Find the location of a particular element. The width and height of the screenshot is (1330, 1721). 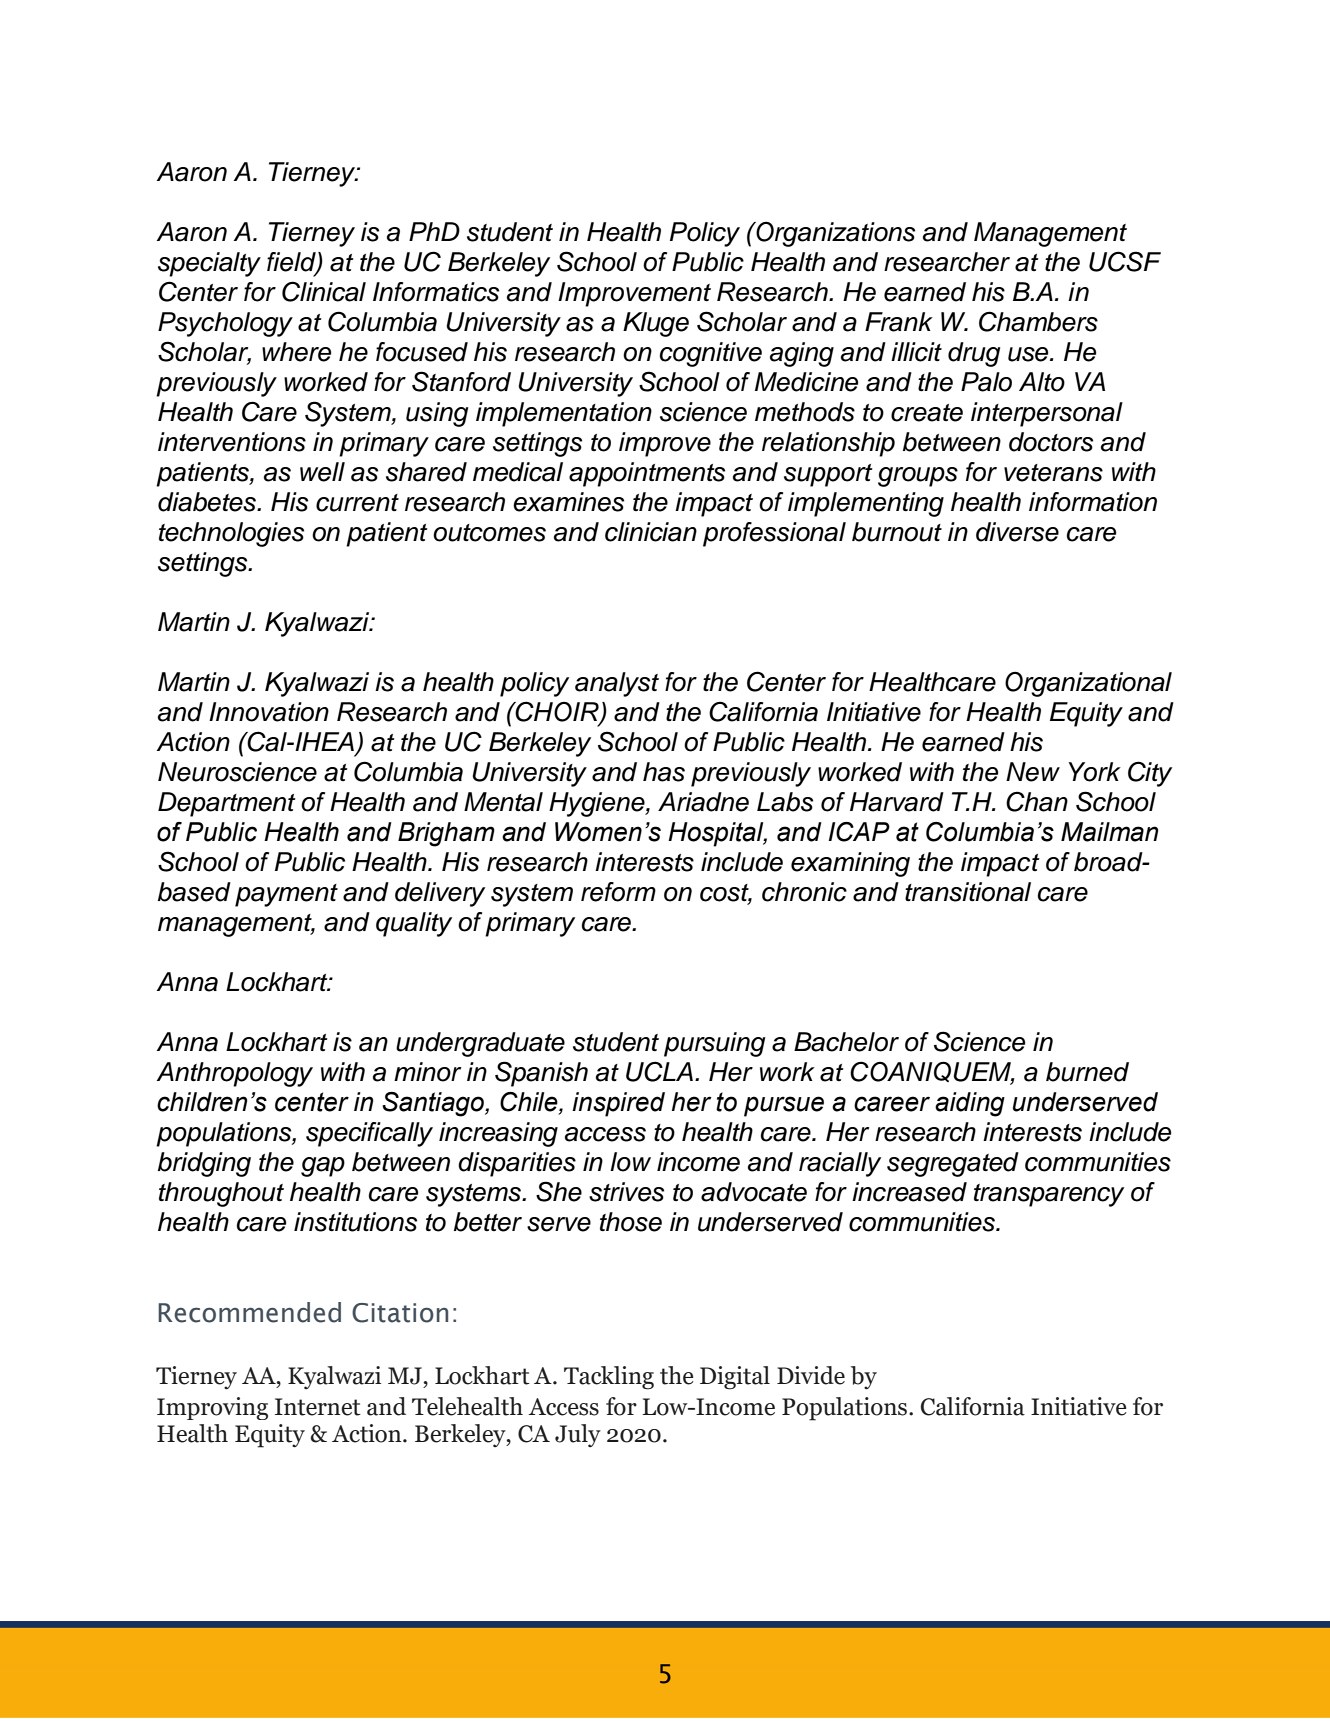

inspired is located at coordinates (618, 1104).
